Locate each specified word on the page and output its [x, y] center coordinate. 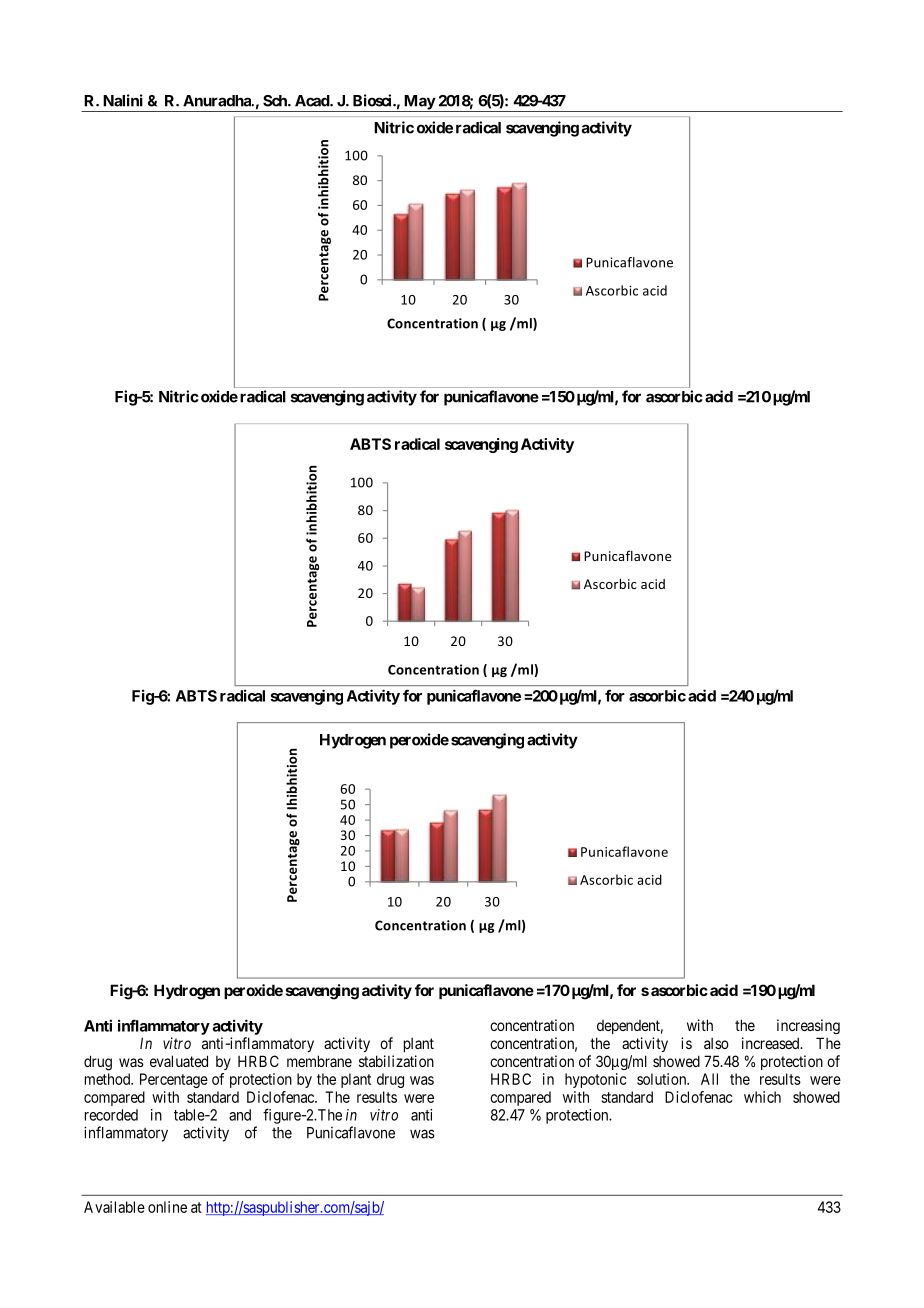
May [419, 103]
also [716, 1043]
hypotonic [595, 1080]
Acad [313, 101]
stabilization [396, 1061]
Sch [276, 101]
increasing [808, 1026]
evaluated [179, 1061]
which [762, 1097]
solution [663, 1079]
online [167, 1207]
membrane [319, 1061]
